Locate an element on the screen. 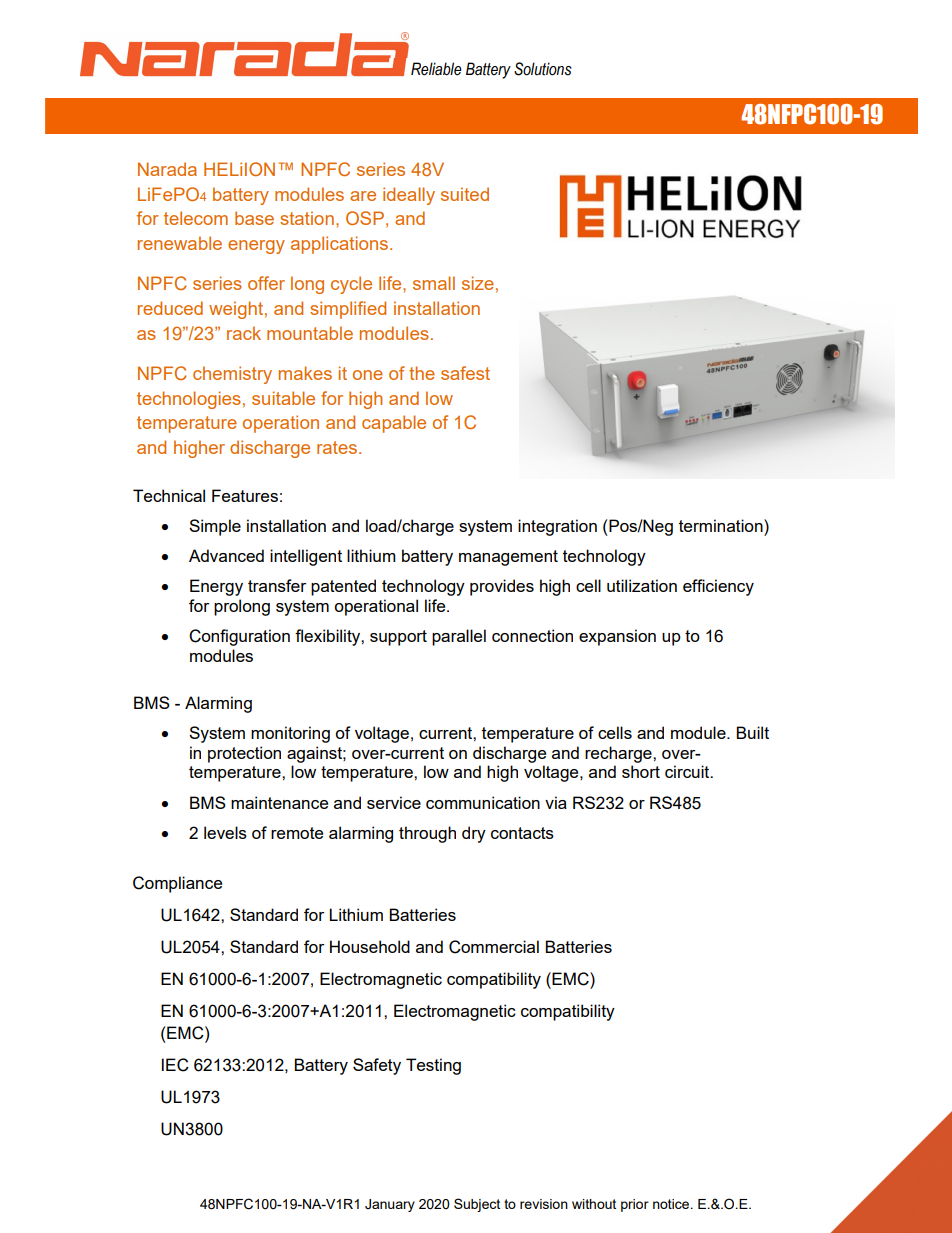 The width and height of the screenshot is (952, 1233). Subject is located at coordinates (477, 1205).
